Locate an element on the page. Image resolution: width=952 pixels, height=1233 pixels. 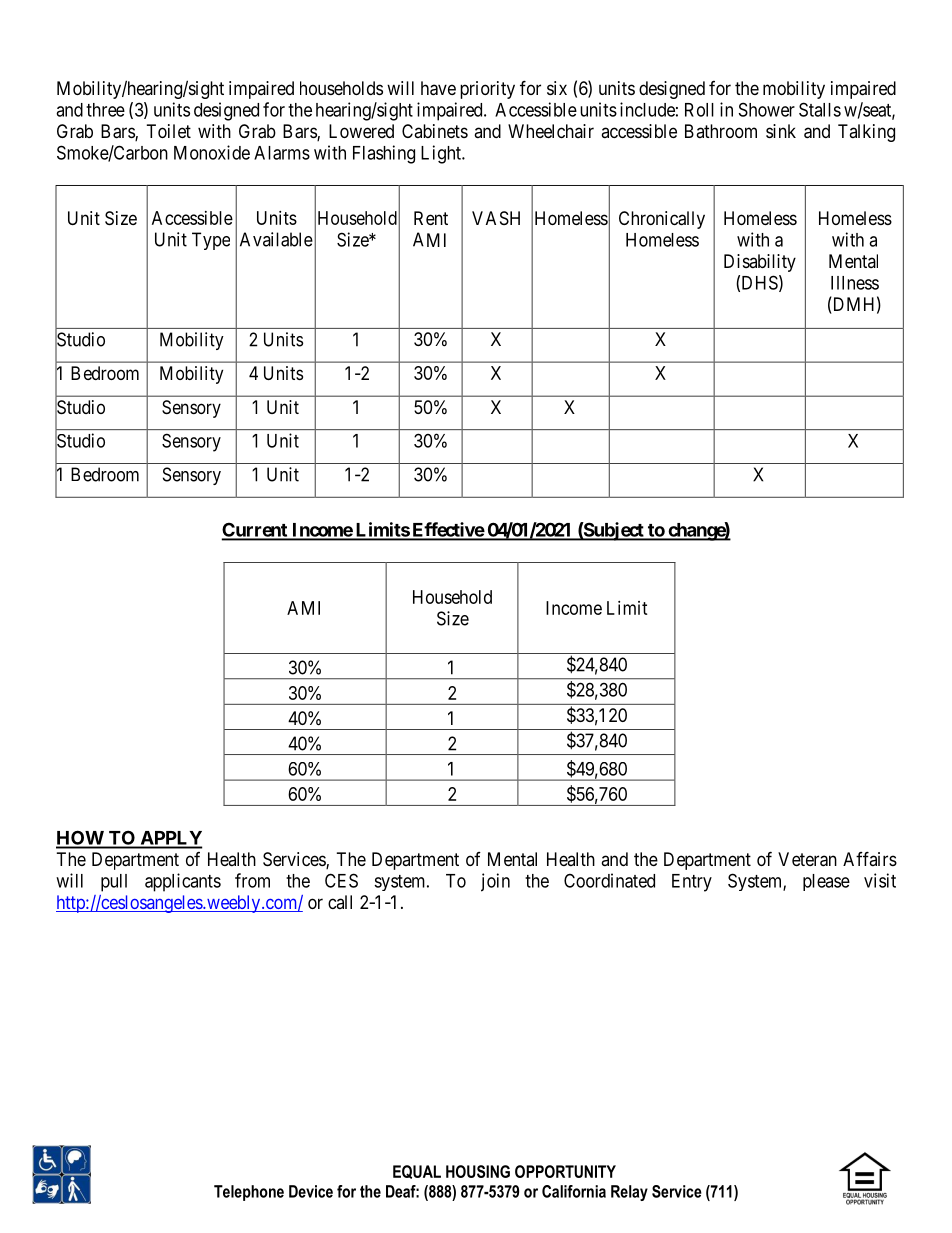
VASH is located at coordinates (496, 218).
